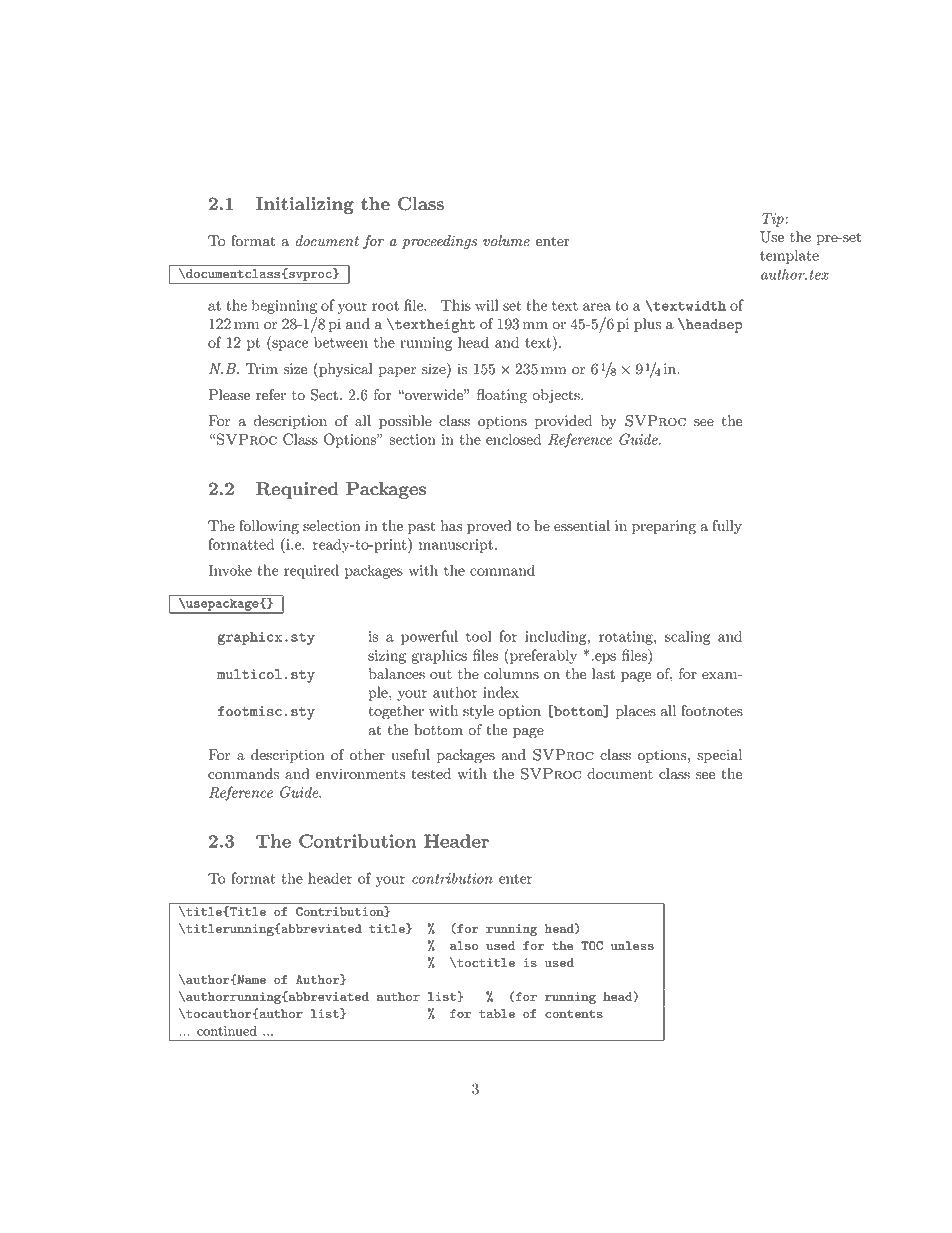 This screenshot has height=1233, width=952. I want to click on continued, so click(227, 1030).
